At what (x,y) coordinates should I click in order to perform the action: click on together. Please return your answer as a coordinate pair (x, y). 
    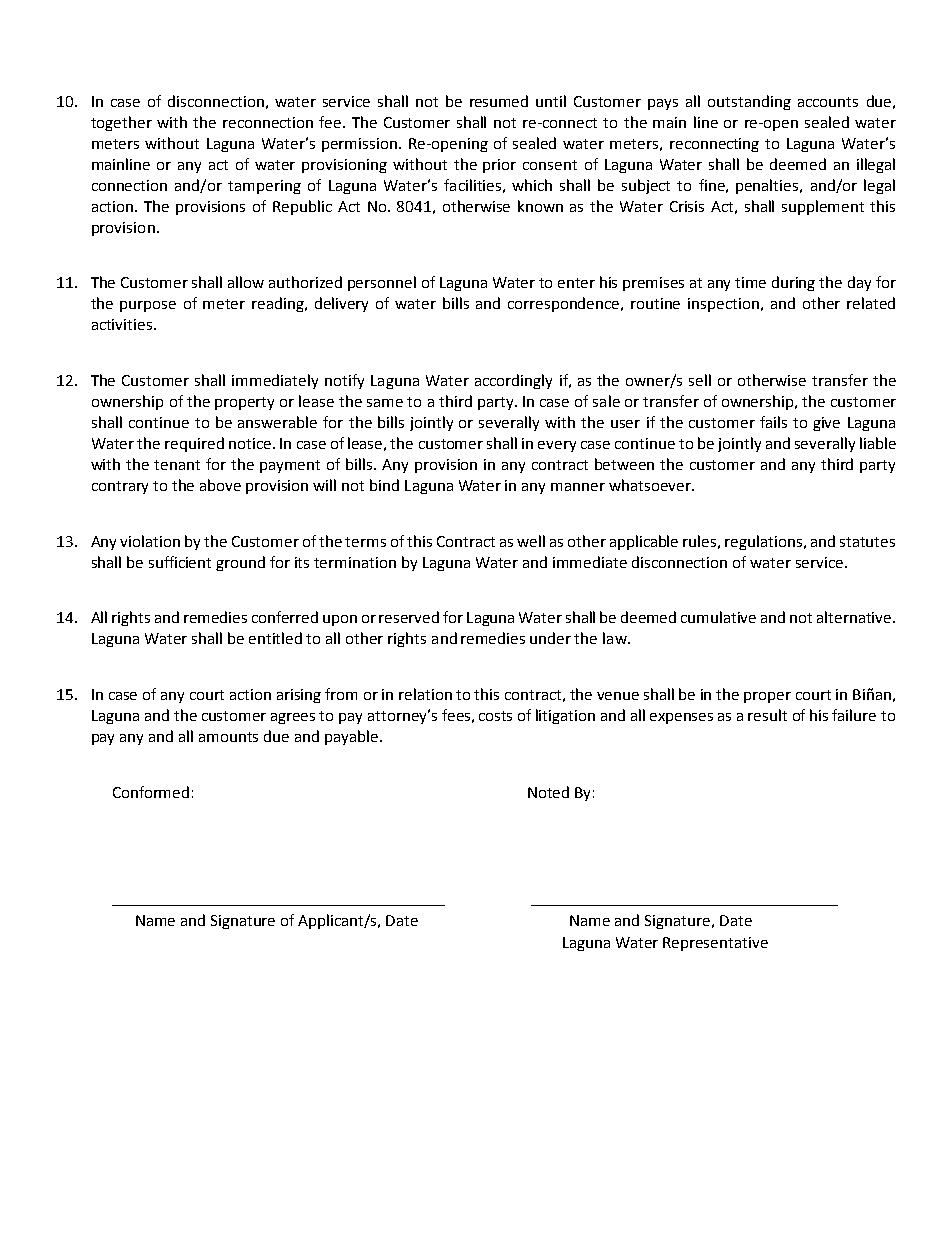
    Looking at the image, I should click on (121, 123).
